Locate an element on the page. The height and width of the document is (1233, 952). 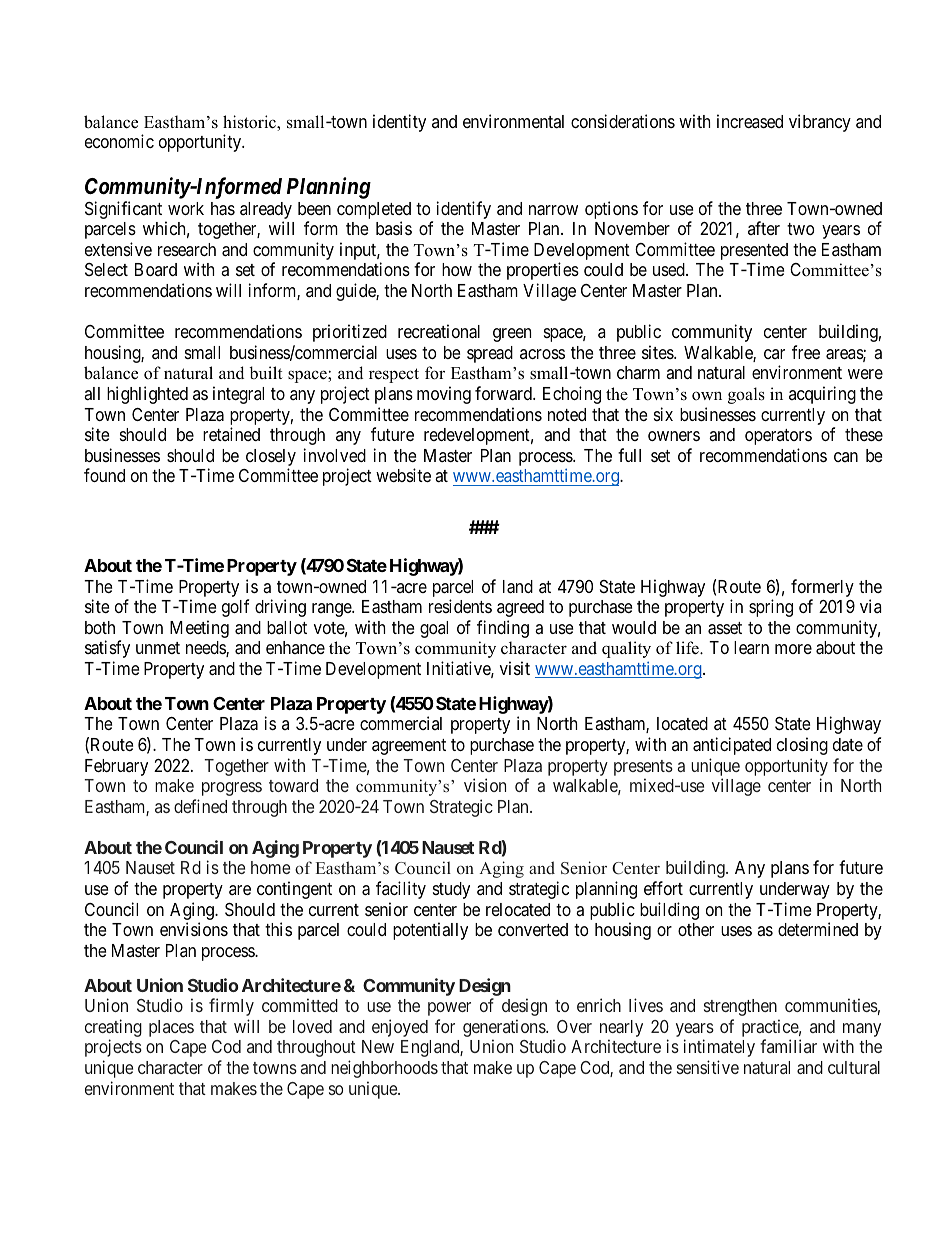
identity is located at coordinates (399, 123).
